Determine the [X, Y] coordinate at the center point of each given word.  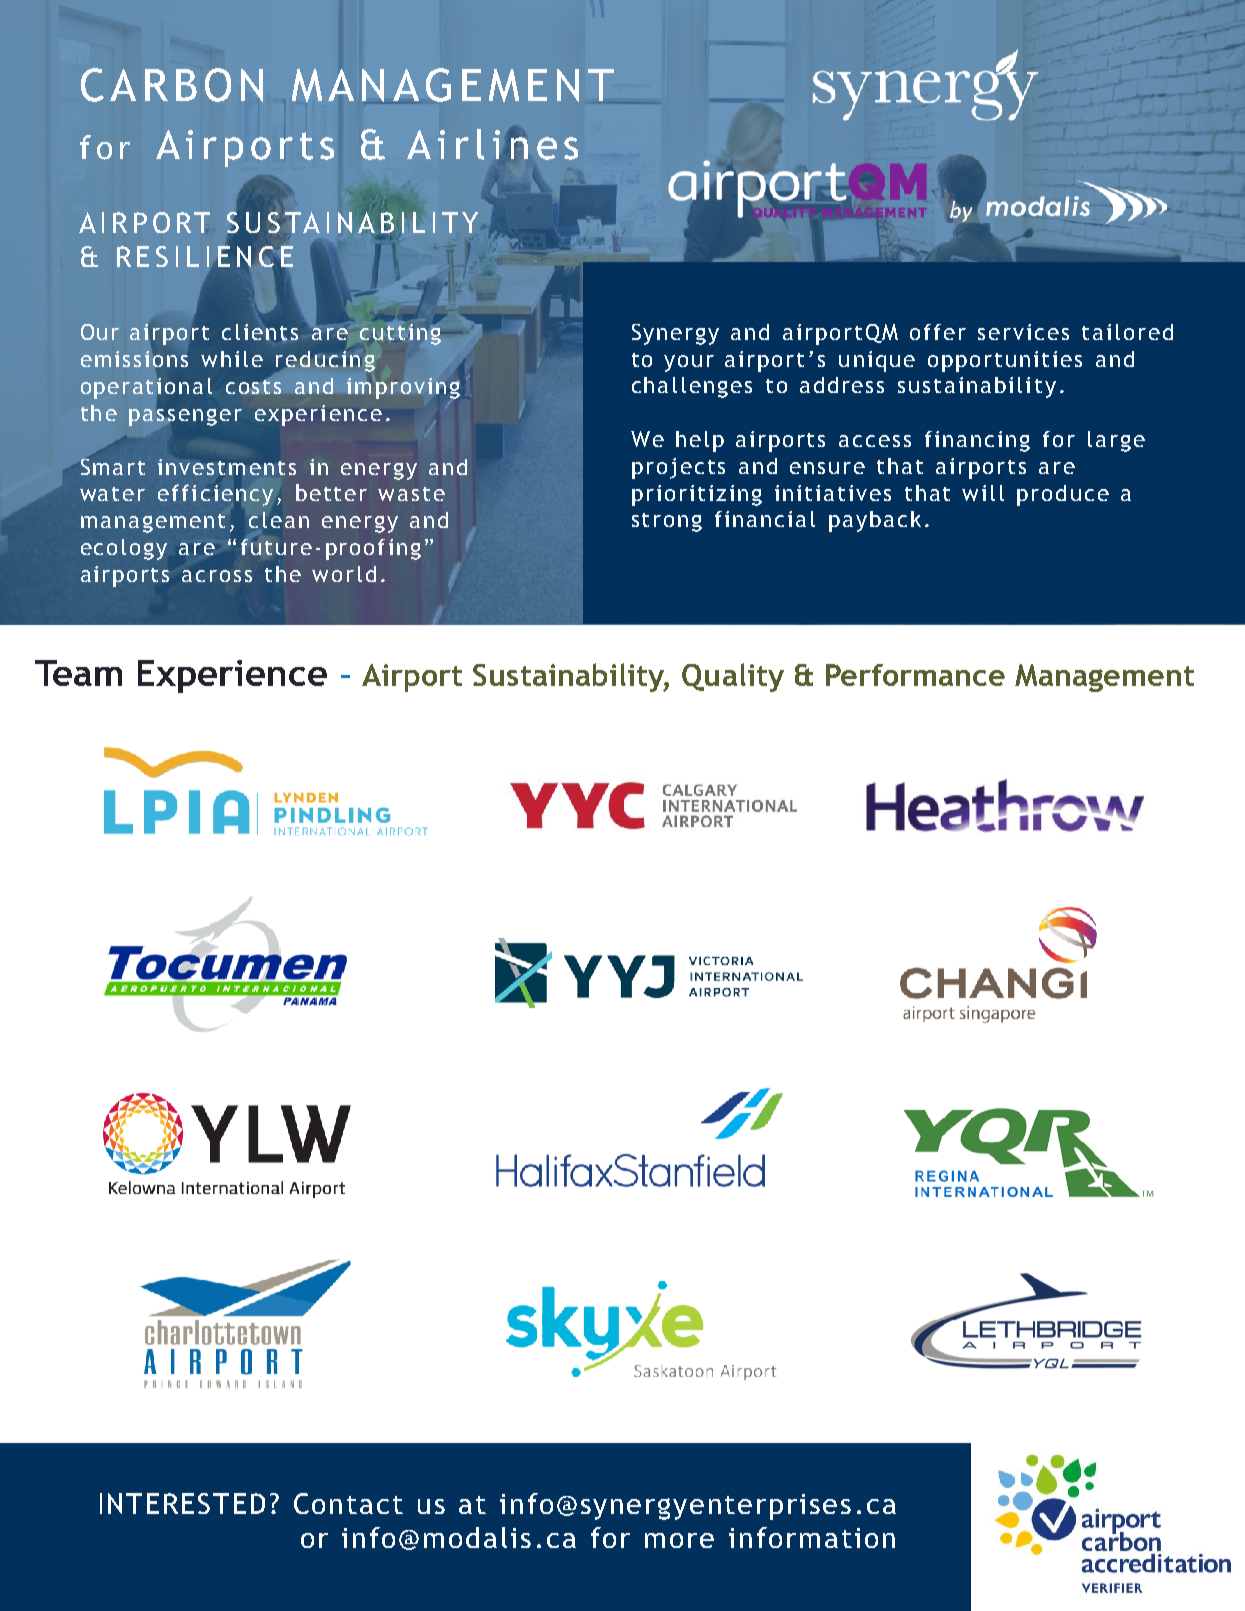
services [1023, 332]
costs [253, 387]
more [679, 1540]
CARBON [172, 85]
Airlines [492, 144]
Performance [915, 675]
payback [875, 521]
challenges [692, 387]
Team [78, 673]
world [344, 574]
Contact [348, 1503]
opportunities [1005, 361]
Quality [733, 677]
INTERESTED [182, 1503]
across [217, 576]
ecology [124, 549]
